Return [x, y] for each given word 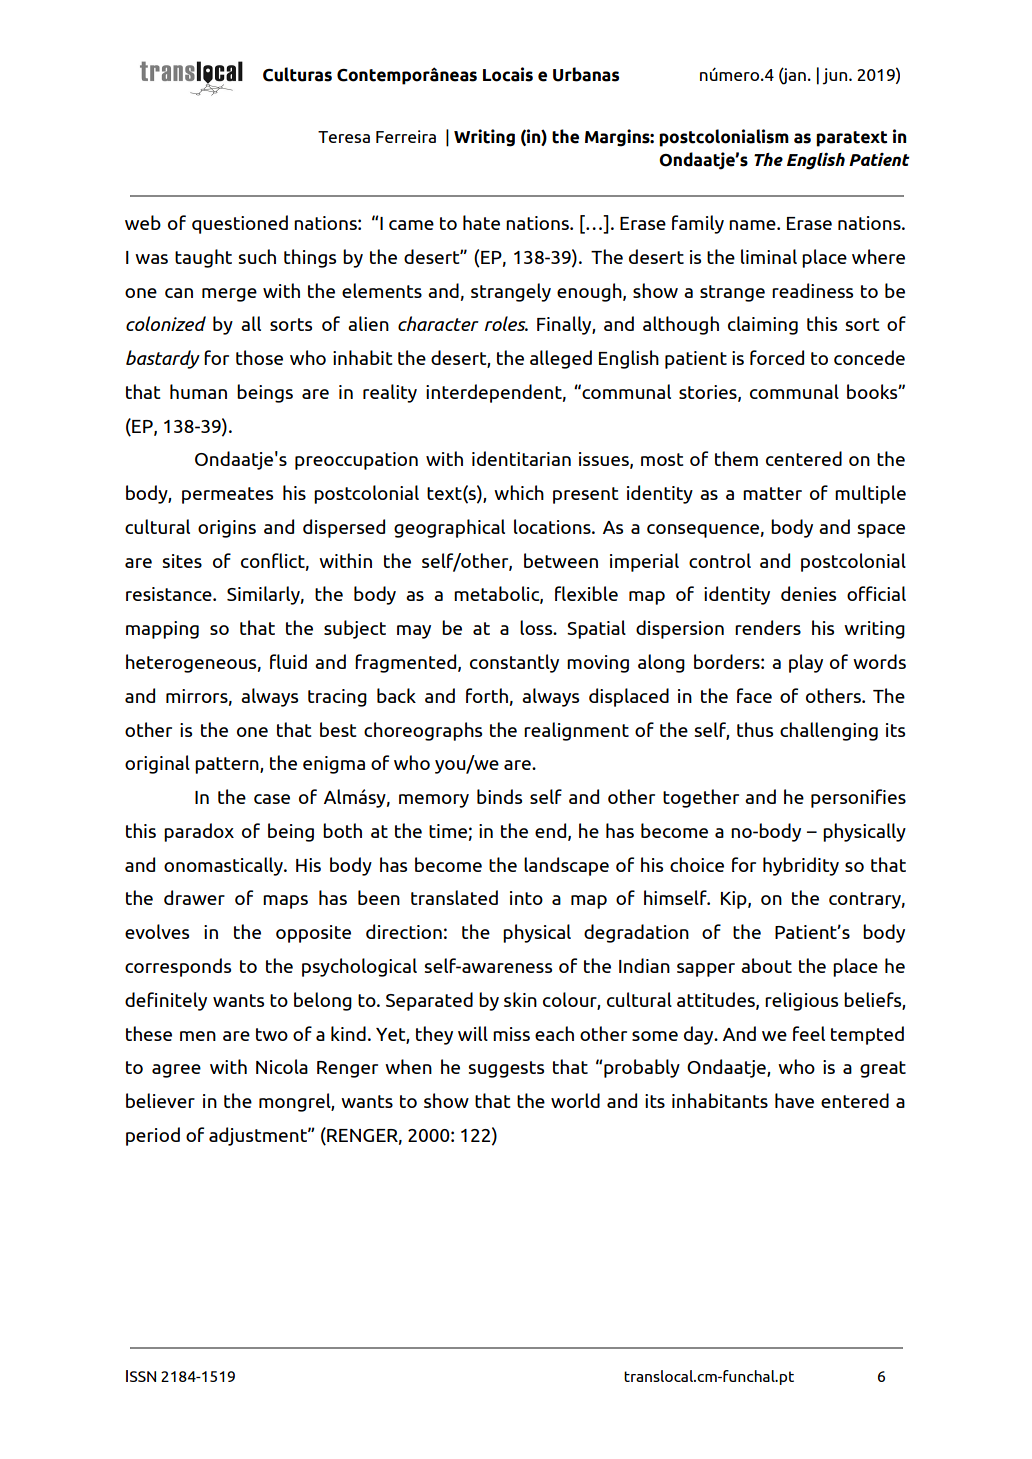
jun [836, 76]
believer [160, 1100]
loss [537, 627]
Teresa [344, 137]
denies [808, 593]
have [794, 1100]
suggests [506, 1069]
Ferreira [406, 136]
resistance [170, 594]
